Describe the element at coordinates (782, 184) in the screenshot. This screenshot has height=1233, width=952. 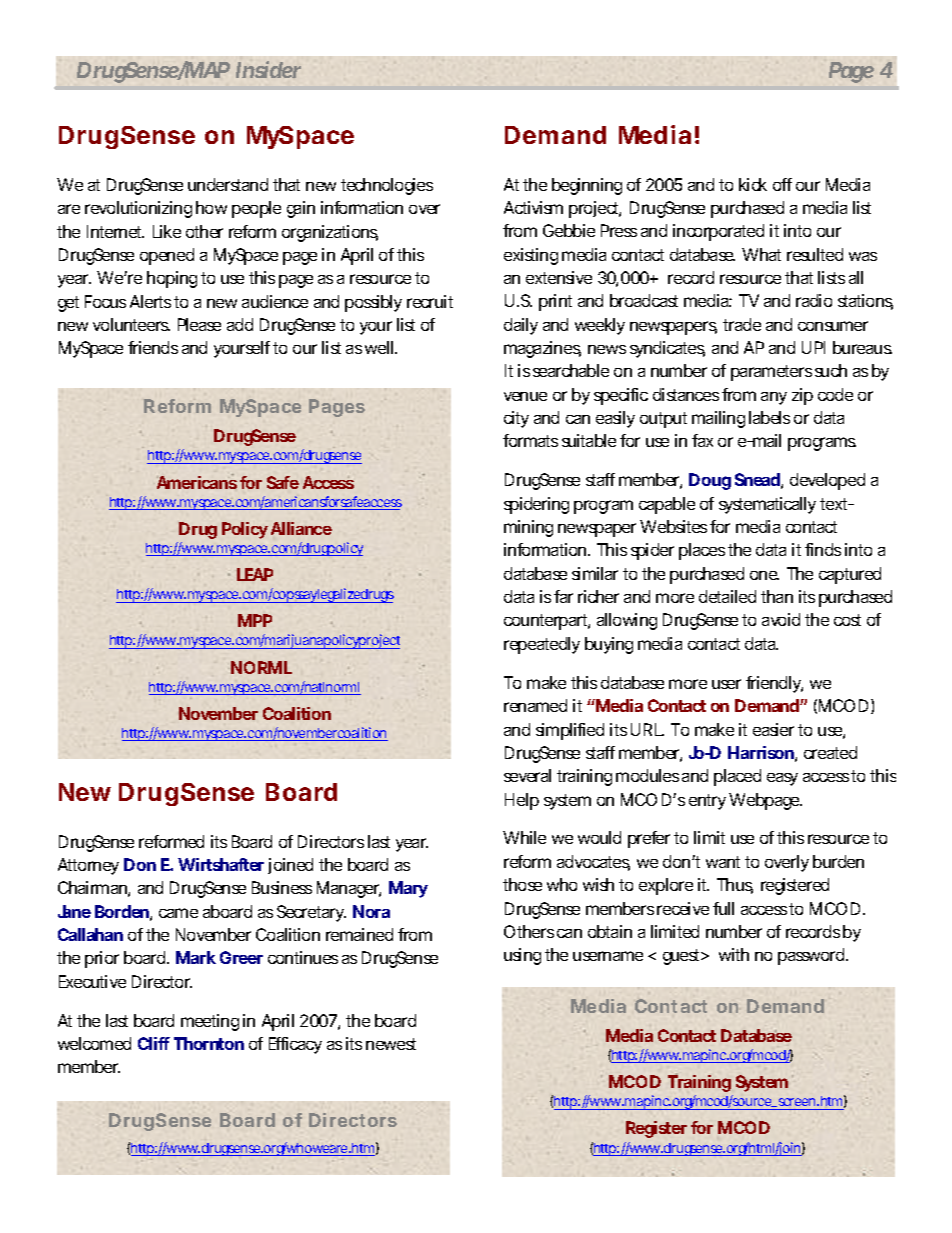
I see `off` at that location.
